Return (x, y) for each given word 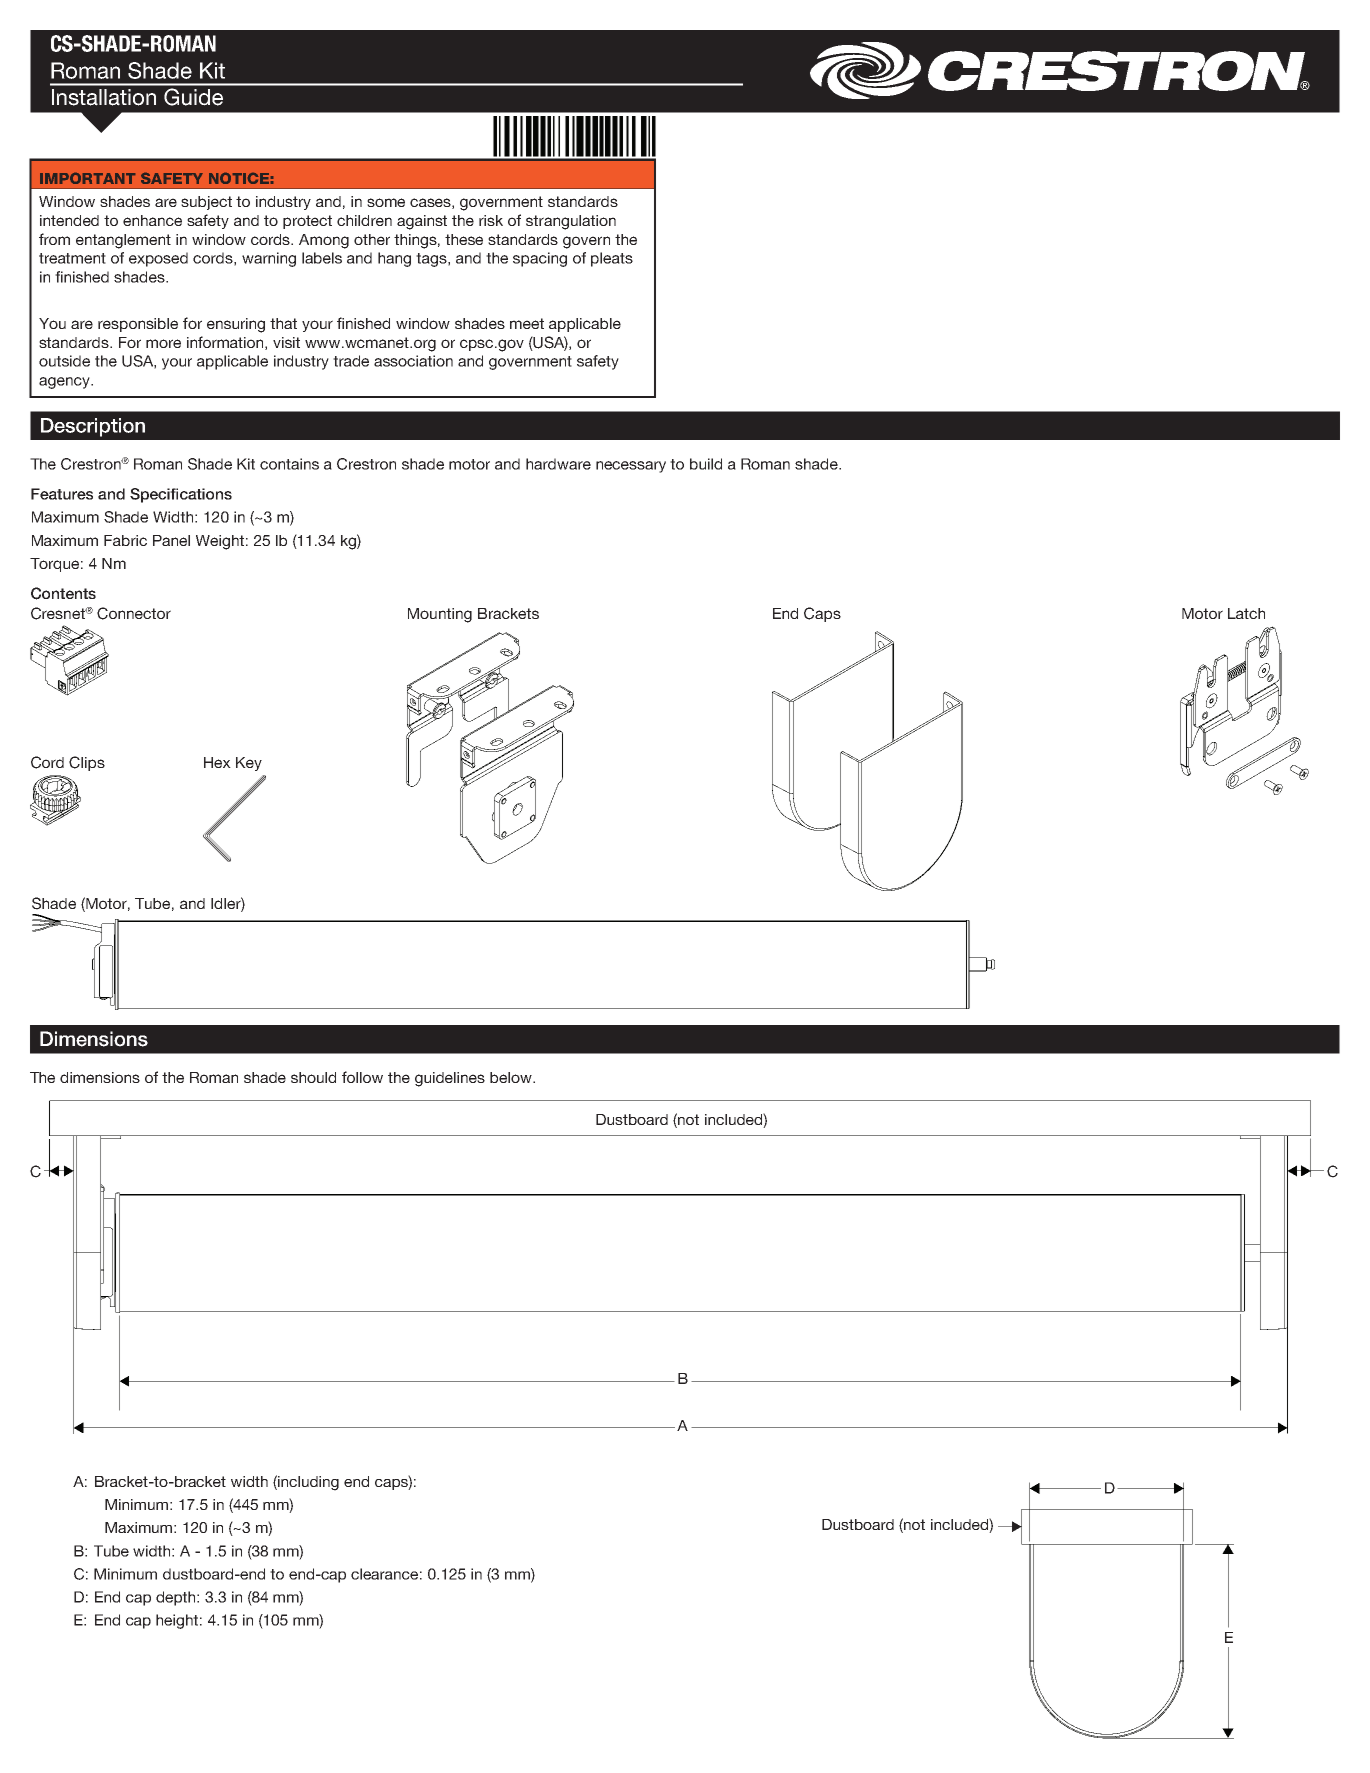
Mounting (440, 615)
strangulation (571, 222)
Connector (134, 613)
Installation (104, 97)
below (512, 1077)
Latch (1246, 613)
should (313, 1077)
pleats (612, 259)
